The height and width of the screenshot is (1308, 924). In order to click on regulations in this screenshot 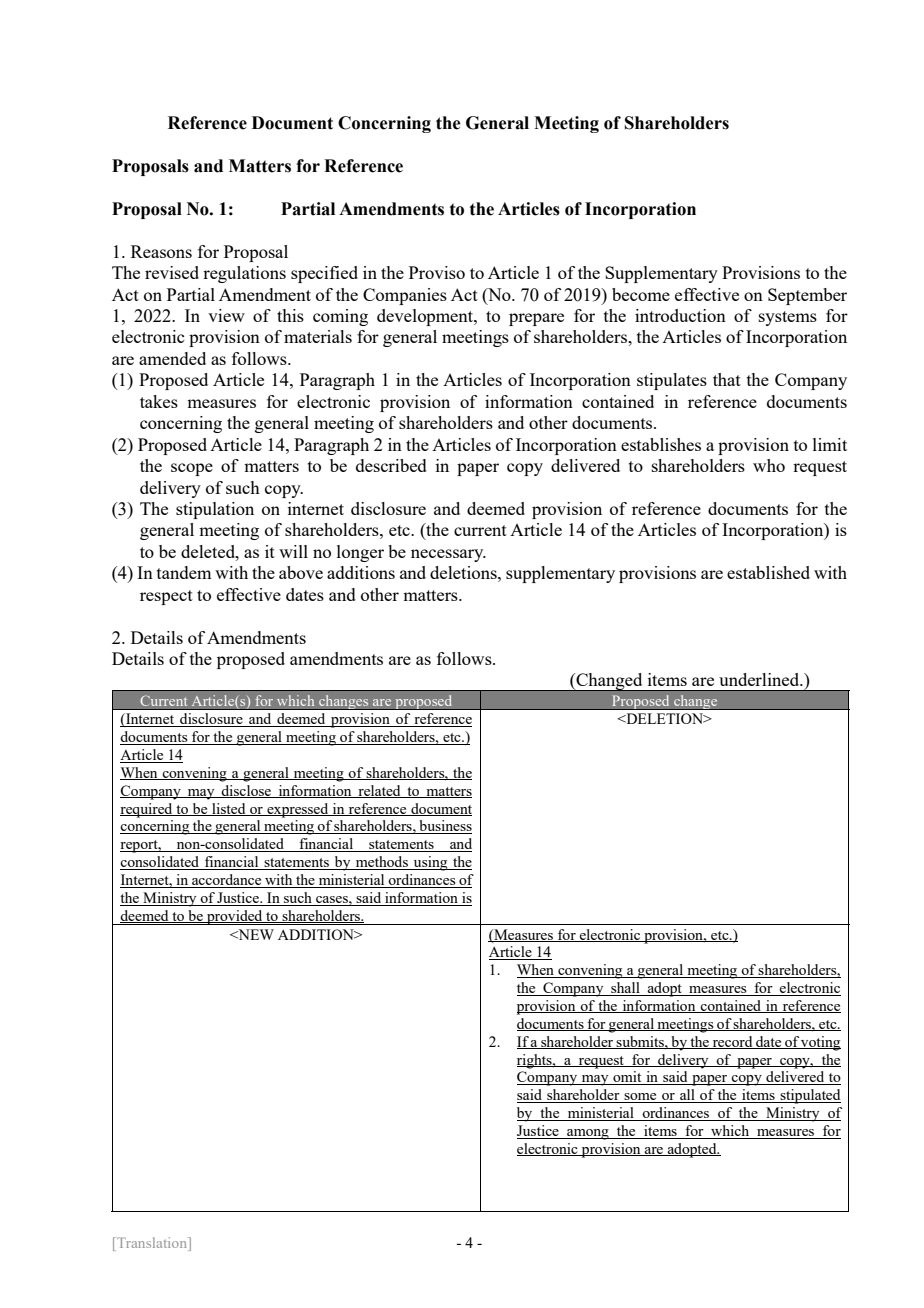, I will do `click(244, 274)`.
